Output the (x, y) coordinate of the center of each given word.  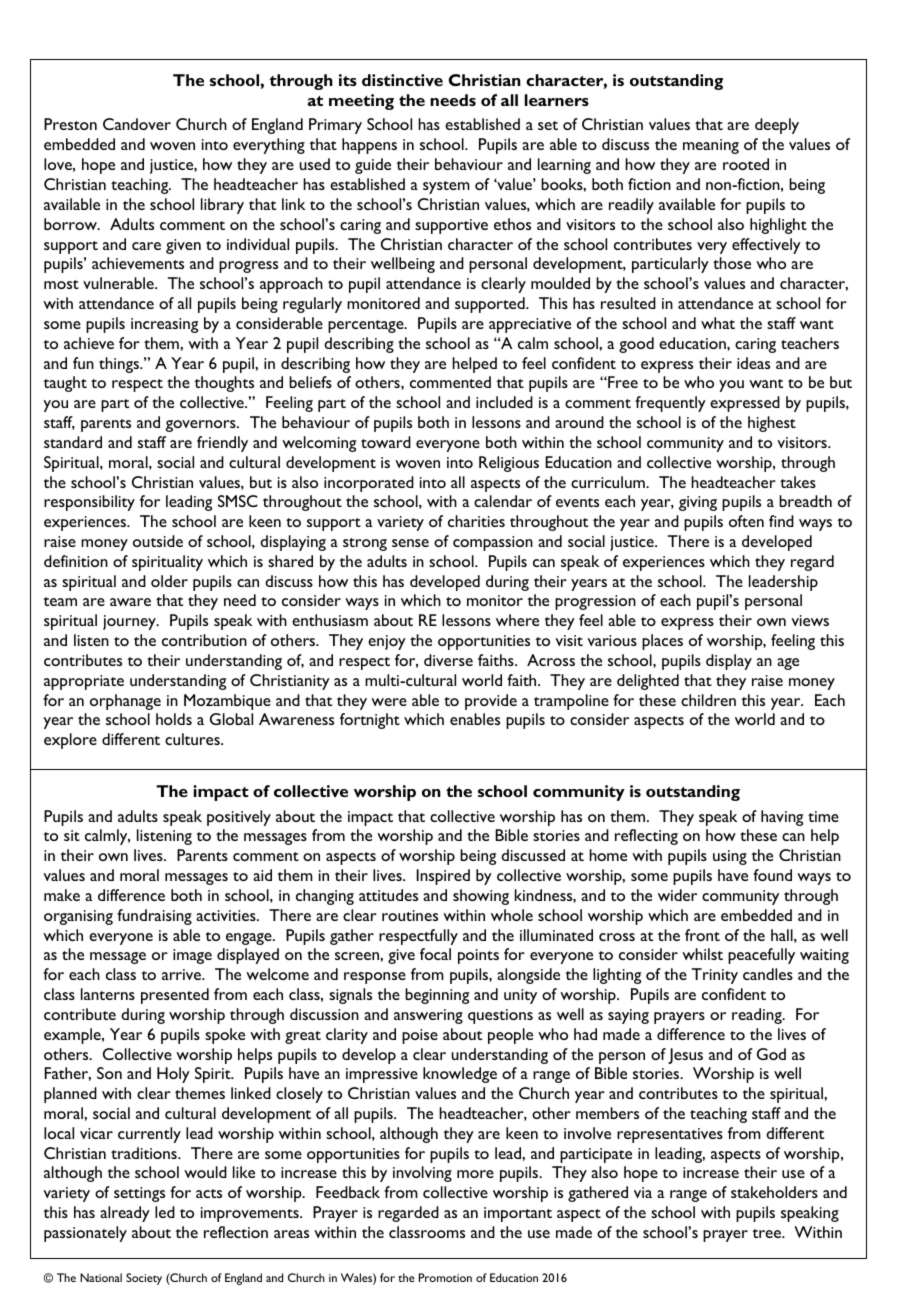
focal (435, 954)
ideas (753, 363)
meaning (711, 146)
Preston (70, 124)
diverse (448, 660)
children (708, 700)
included (504, 402)
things (120, 365)
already (125, 1214)
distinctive (402, 80)
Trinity (715, 976)
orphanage (125, 702)
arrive (182, 974)
